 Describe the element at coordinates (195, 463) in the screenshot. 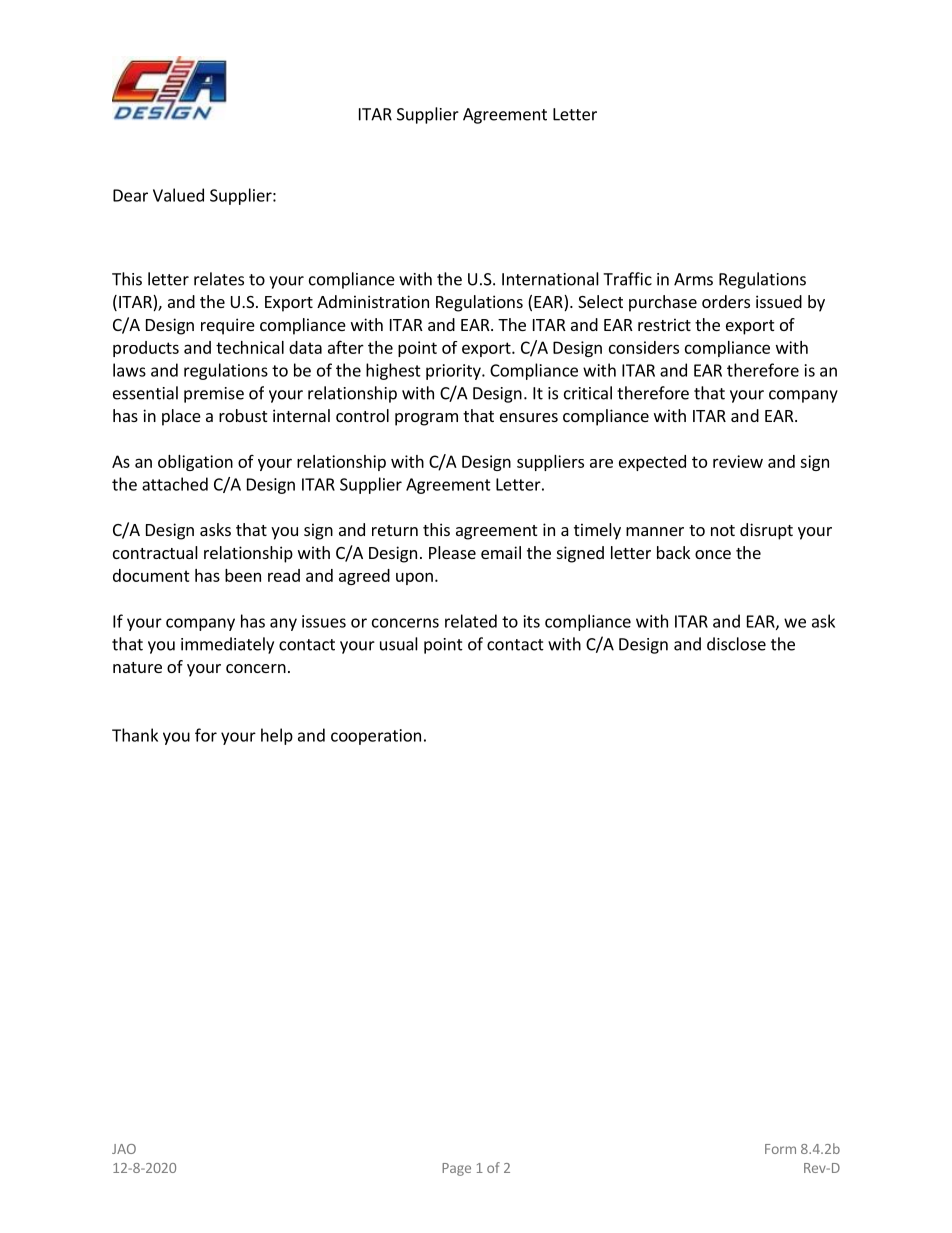

I see `obligation` at that location.
